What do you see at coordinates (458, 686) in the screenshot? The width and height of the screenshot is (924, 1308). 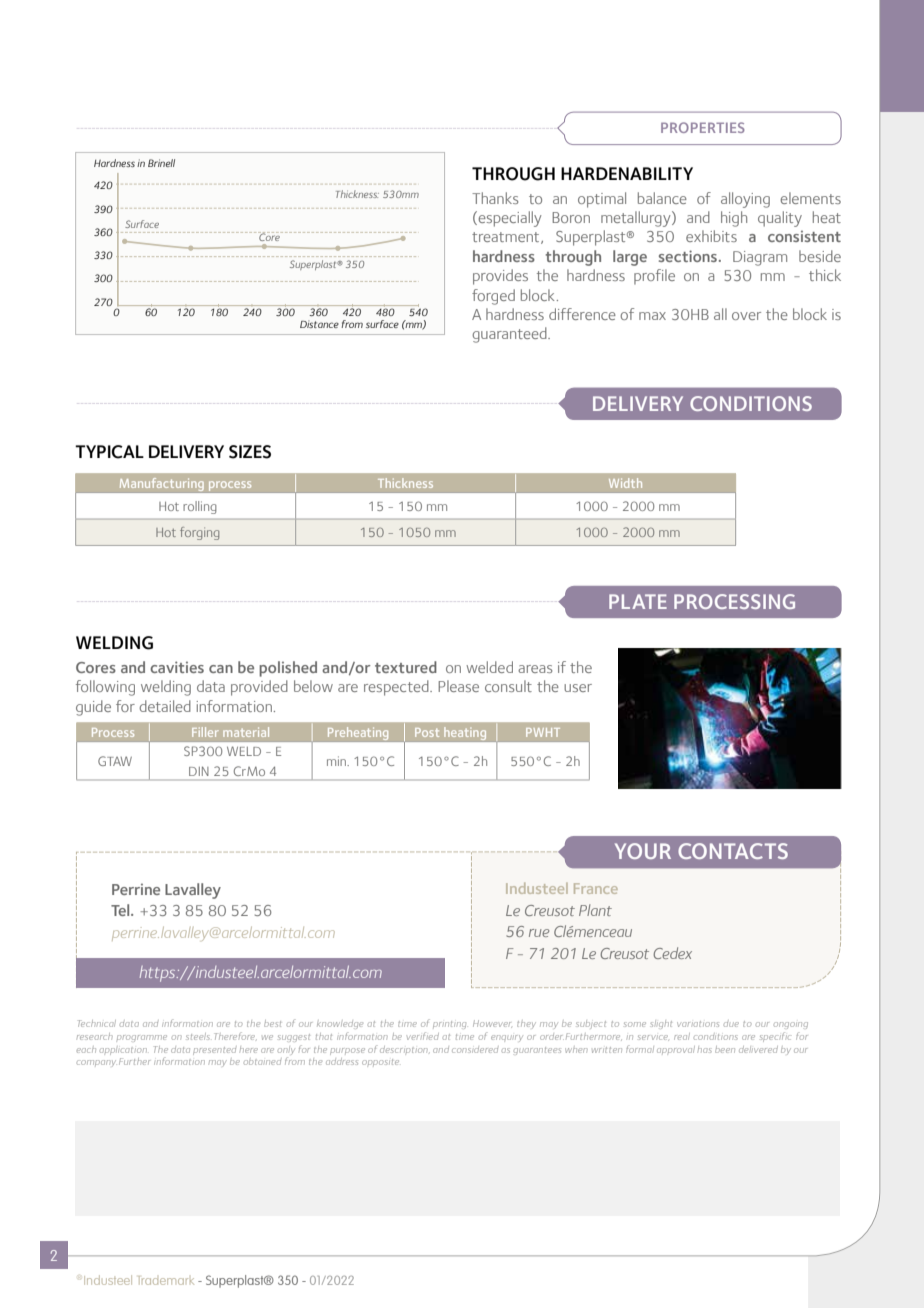 I see `Please` at bounding box center [458, 686].
